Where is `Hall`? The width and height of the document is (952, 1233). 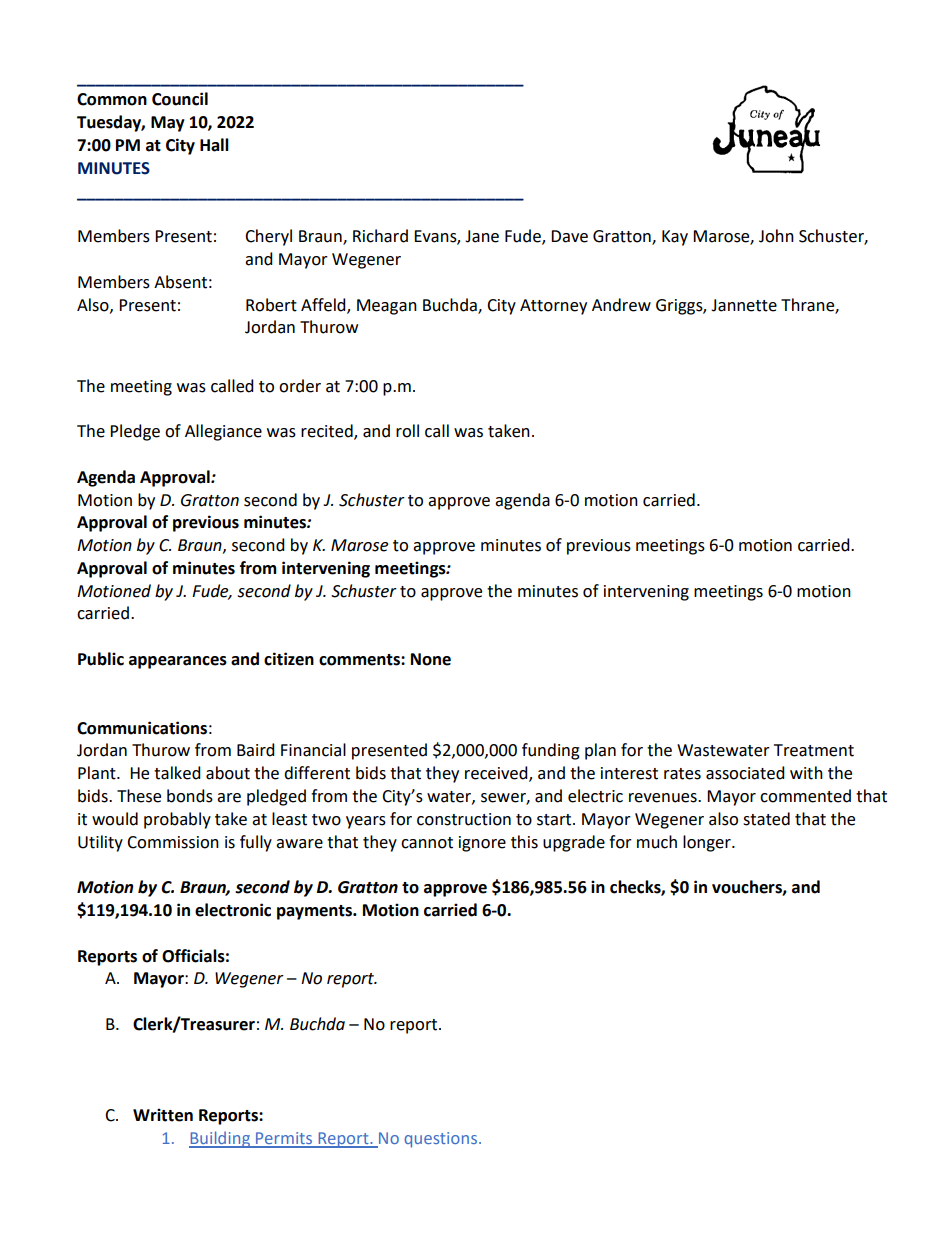
Hall is located at coordinates (214, 145).
